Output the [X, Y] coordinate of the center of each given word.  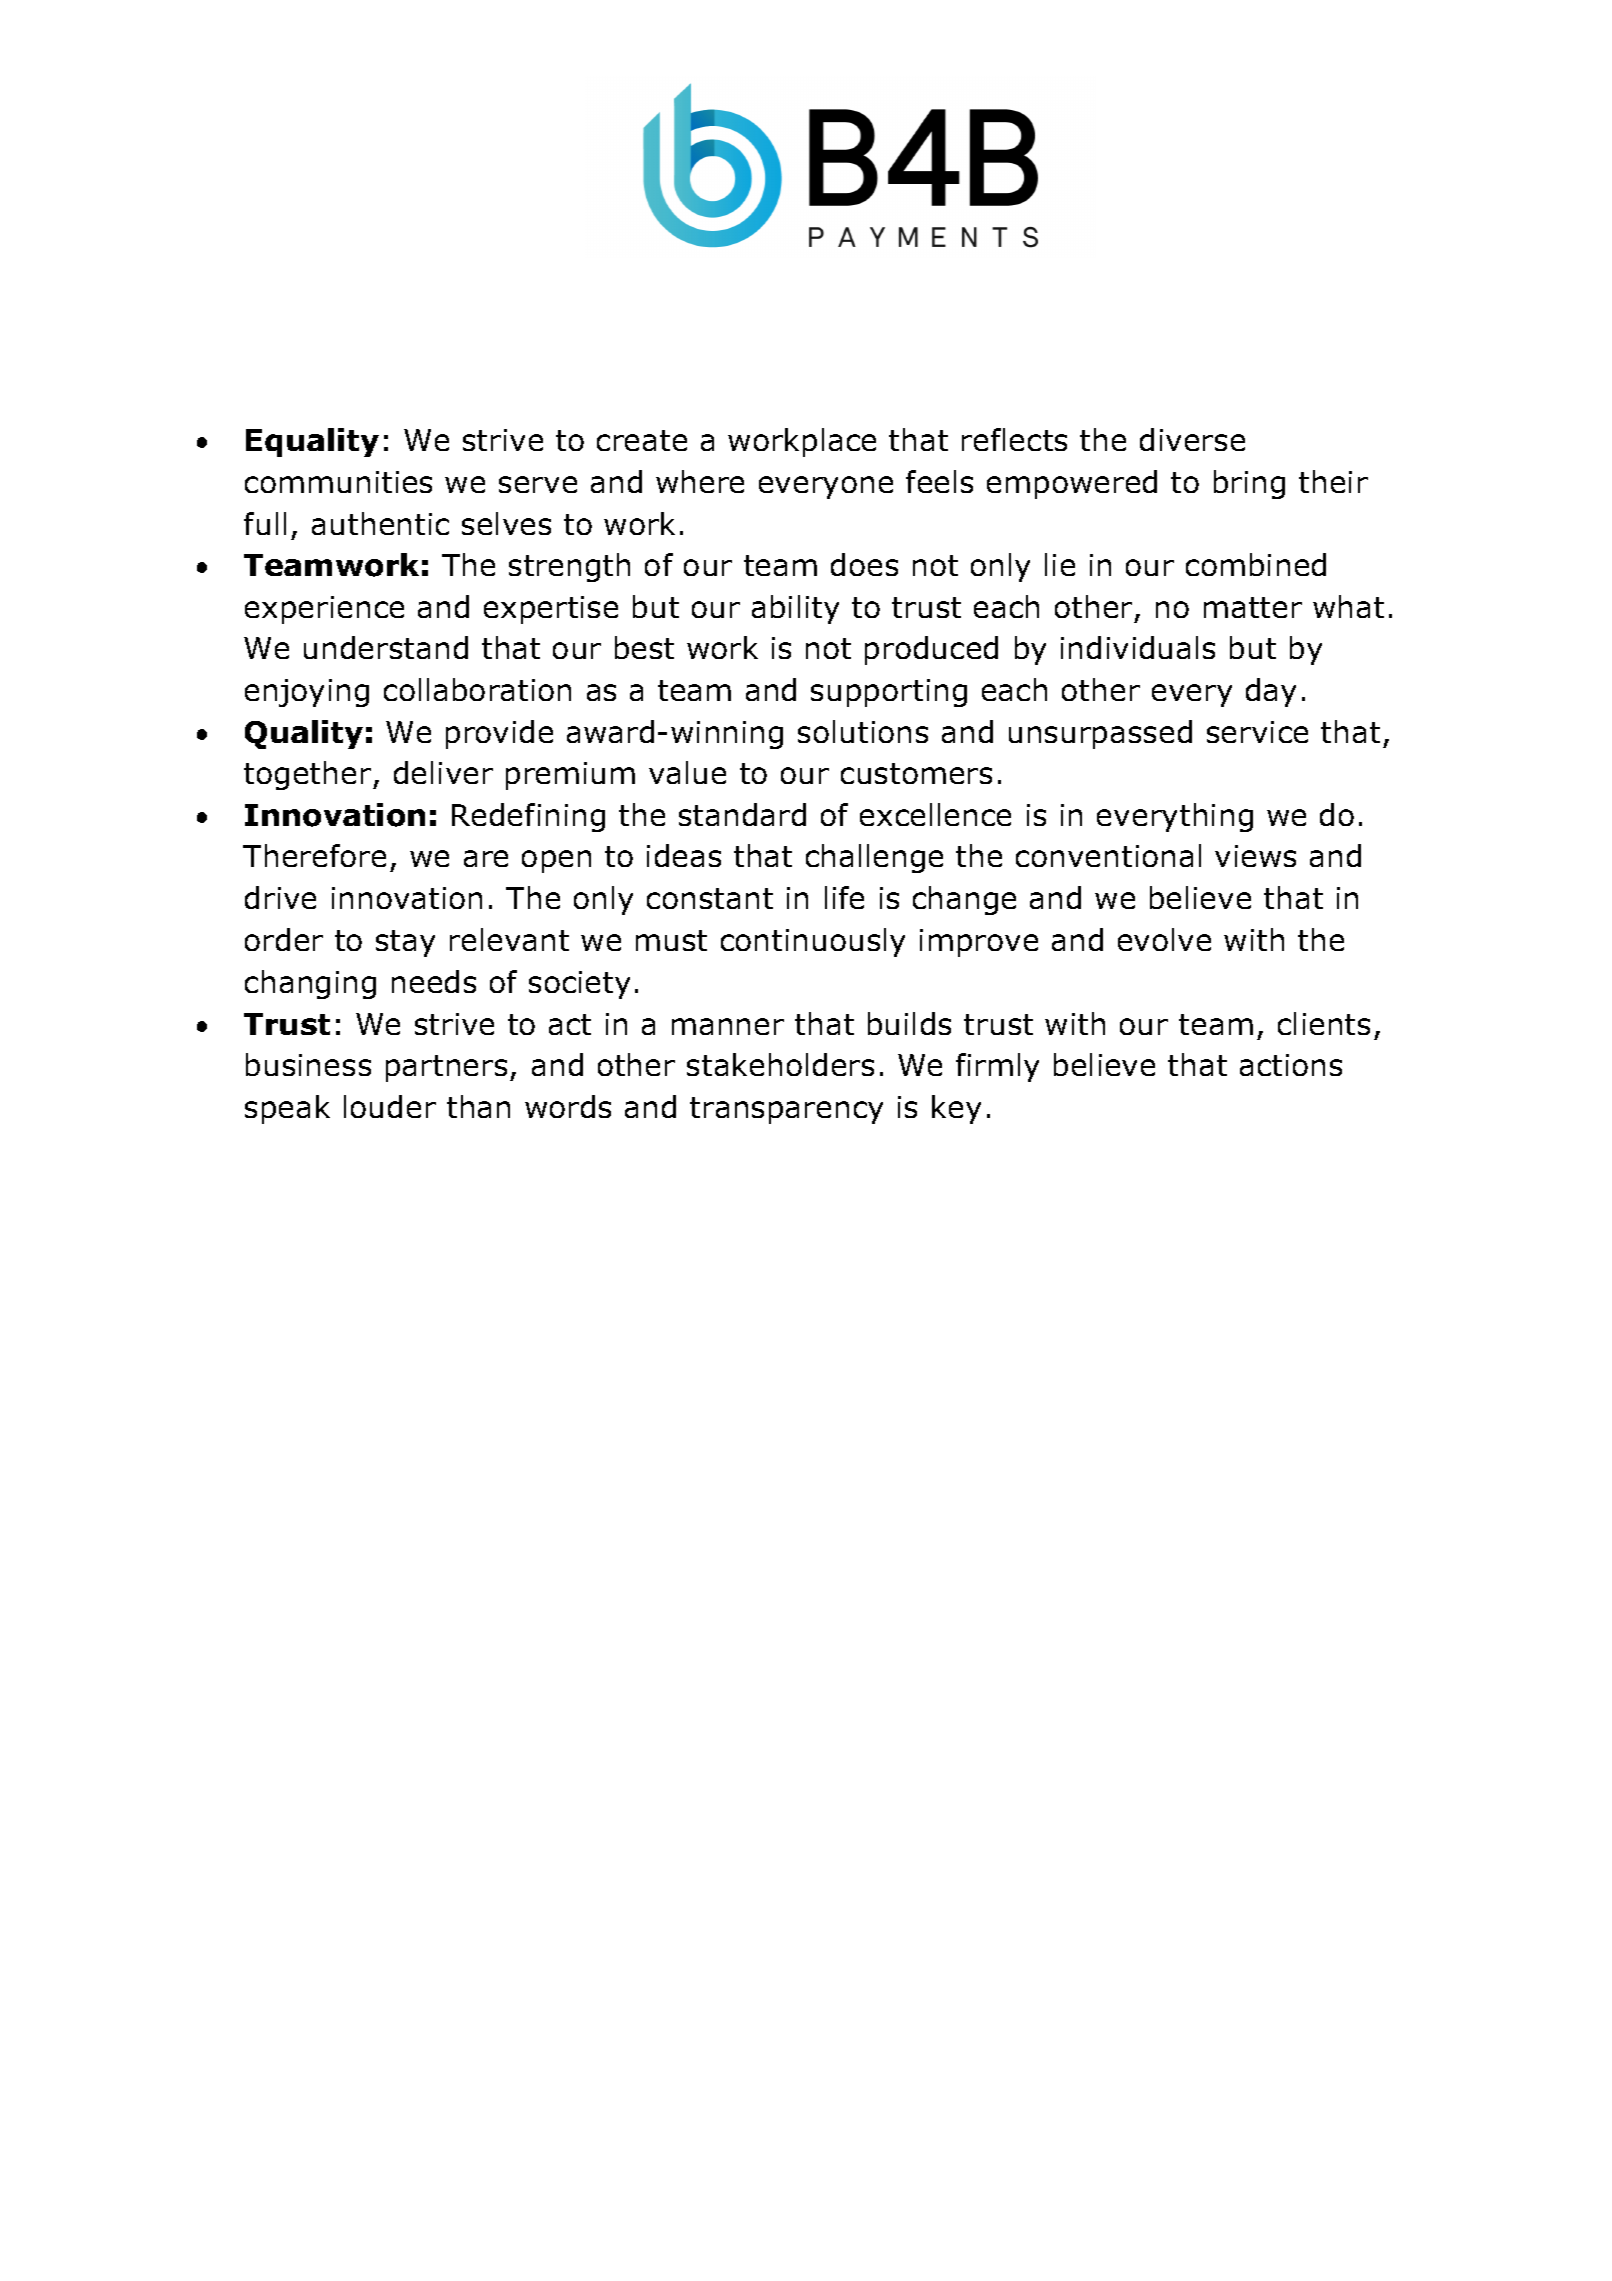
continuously [813, 942]
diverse [1192, 439]
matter [1253, 607]
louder [390, 1106]
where [700, 481]
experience [324, 610]
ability [795, 609]
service [1257, 732]
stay [405, 943]
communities [338, 482]
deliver [443, 772]
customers [916, 773]
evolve [1164, 939]
